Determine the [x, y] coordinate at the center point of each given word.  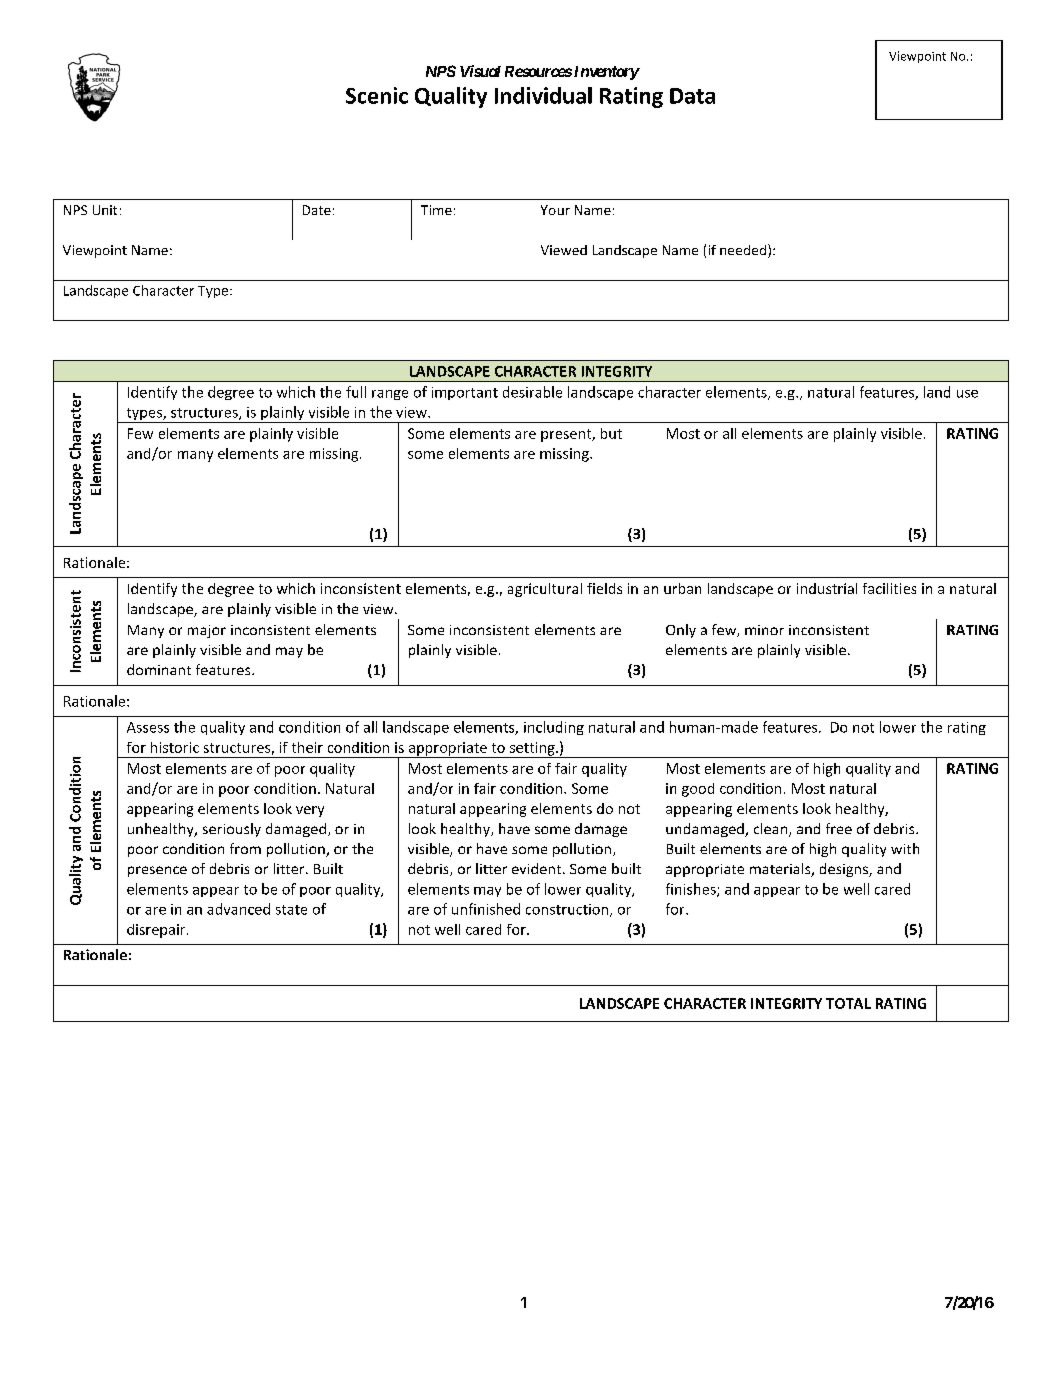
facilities [889, 588]
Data [692, 96]
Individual [543, 95]
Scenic [377, 95]
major [207, 631]
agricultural [545, 590]
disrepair [157, 931]
